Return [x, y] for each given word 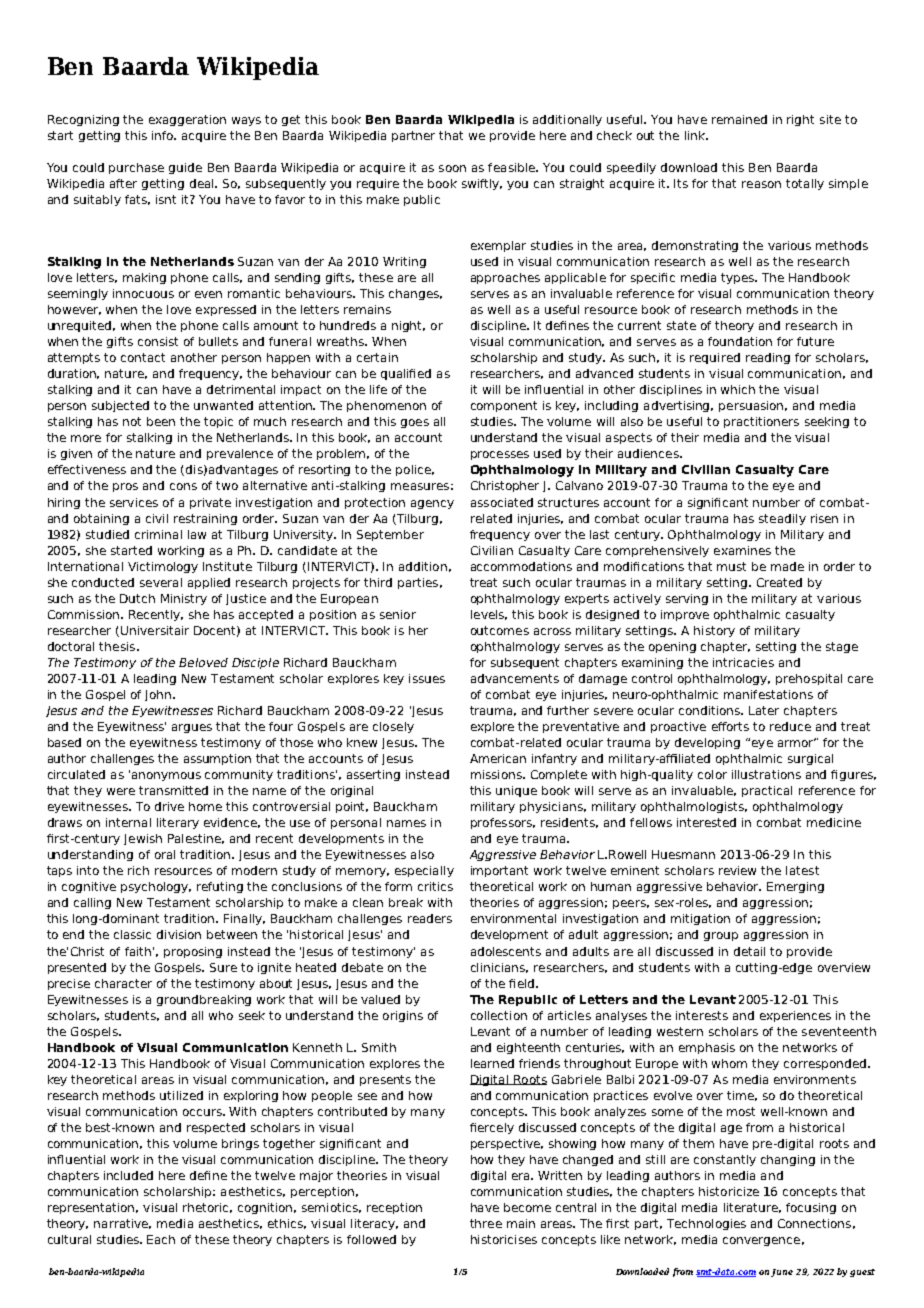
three [486, 1223]
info [164, 135]
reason [761, 184]
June [782, 1273]
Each [161, 1239]
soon [452, 168]
